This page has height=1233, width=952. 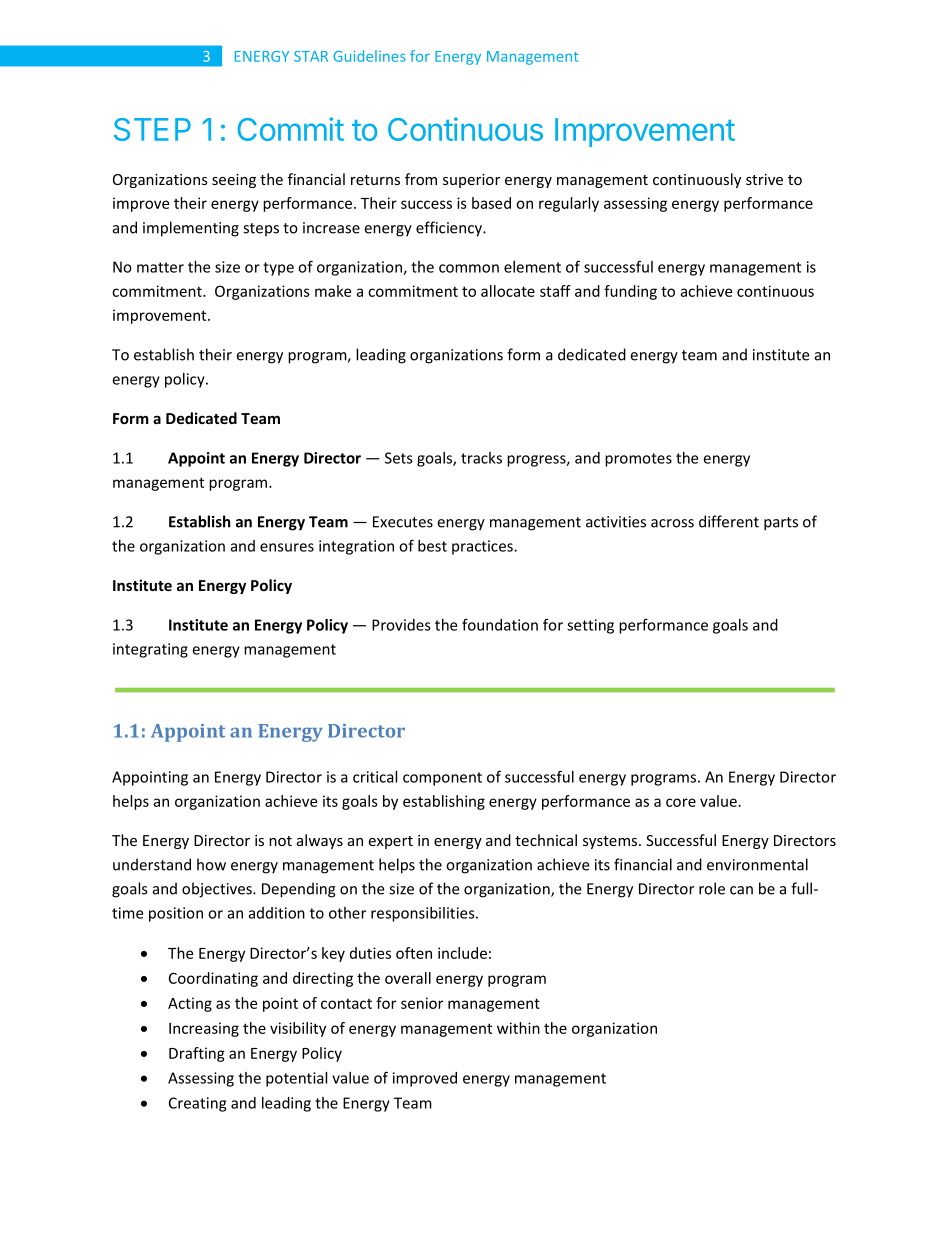 I want to click on tracks, so click(x=481, y=458).
